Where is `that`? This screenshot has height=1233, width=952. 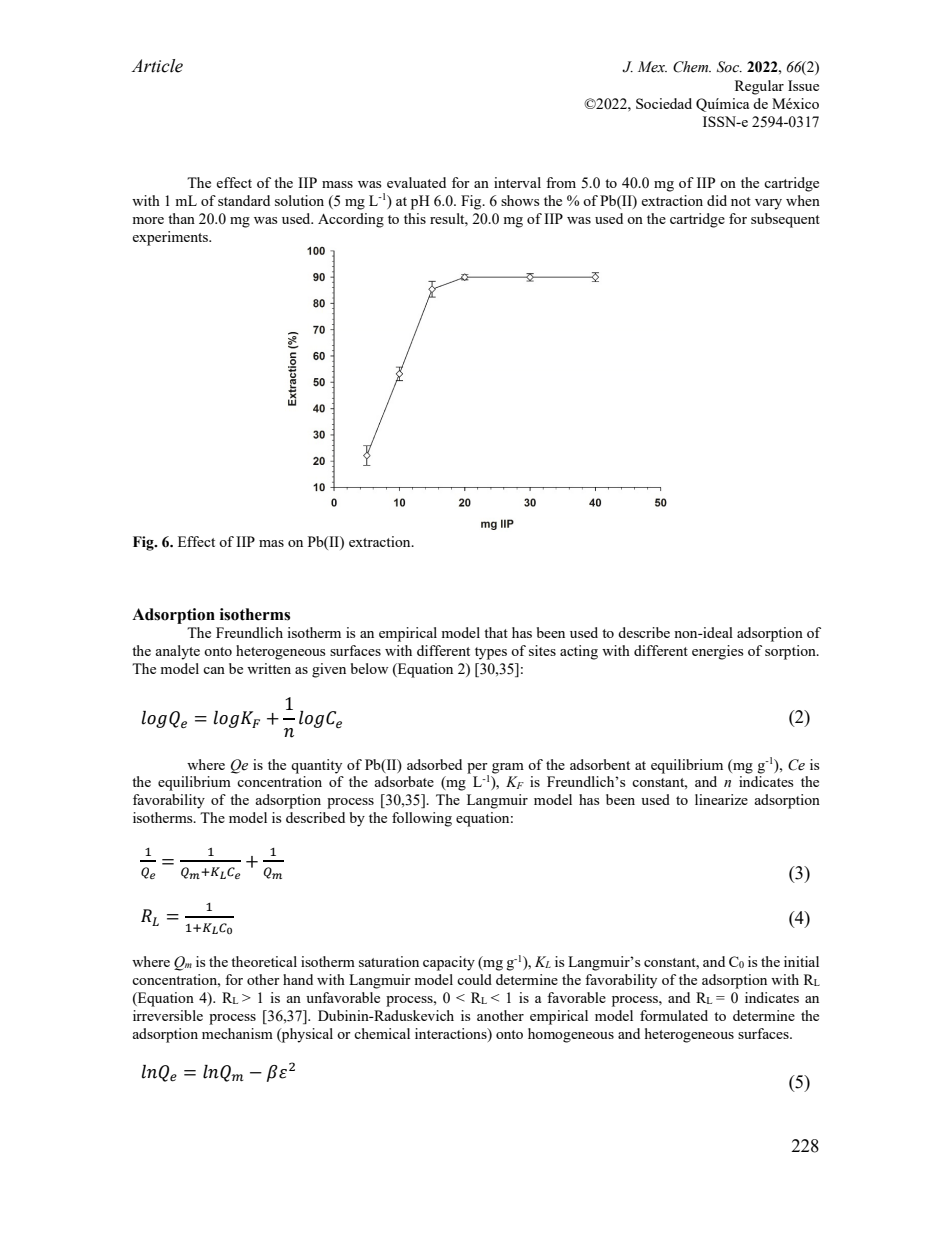 that is located at coordinates (496, 632).
